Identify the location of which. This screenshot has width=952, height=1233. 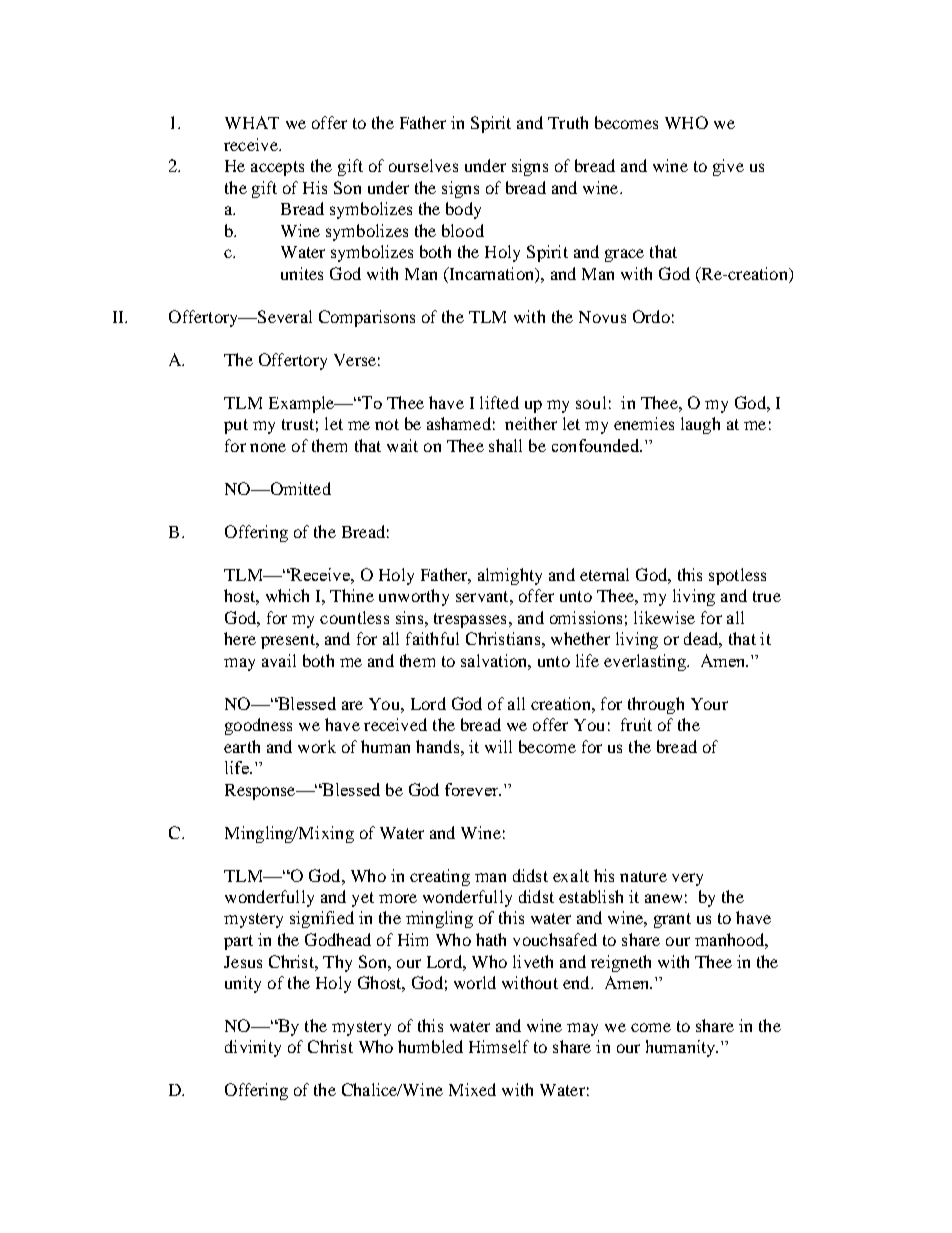
(287, 595).
